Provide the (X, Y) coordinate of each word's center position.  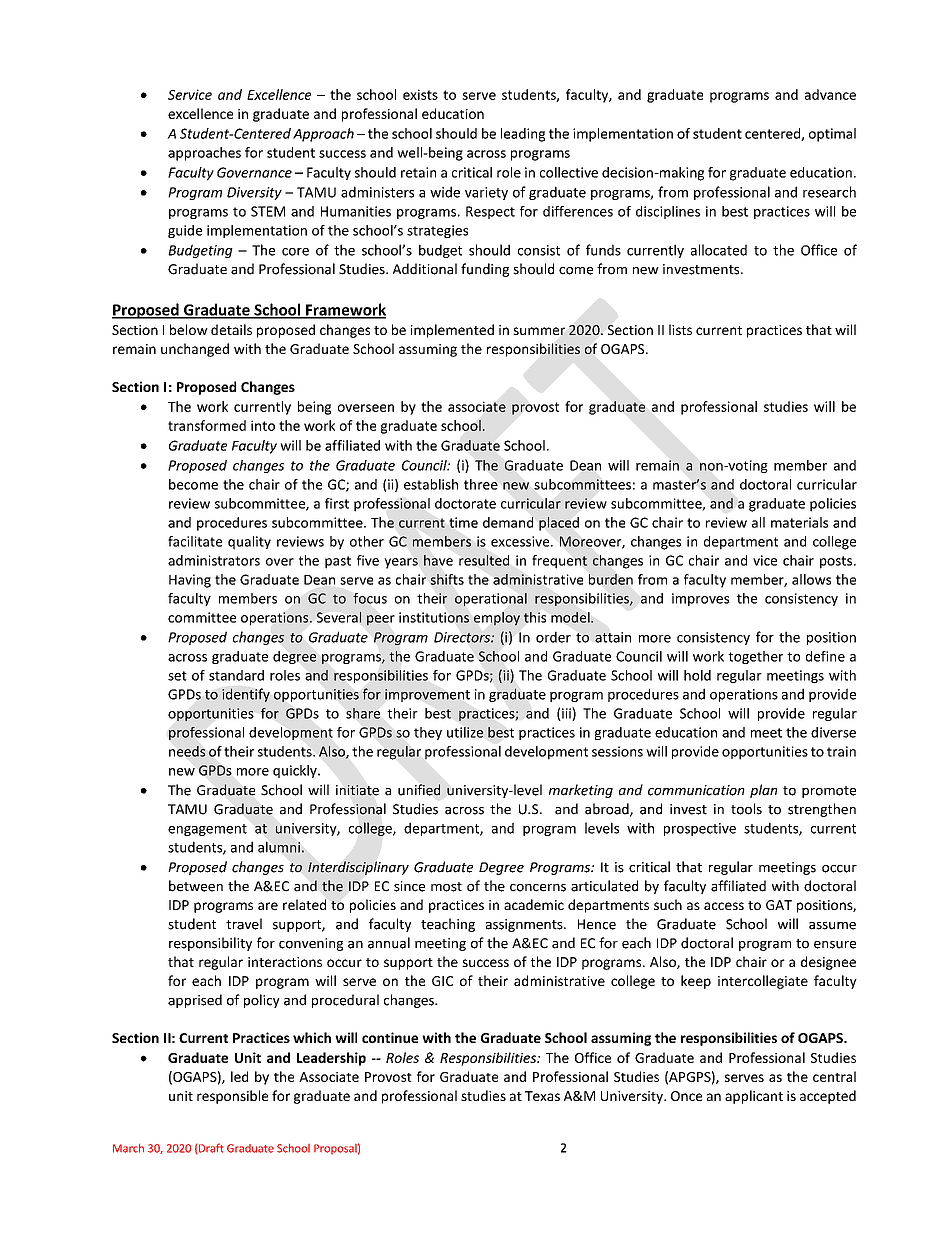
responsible (232, 1097)
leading (523, 135)
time (463, 522)
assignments (525, 925)
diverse (833, 732)
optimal (832, 135)
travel (244, 924)
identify (246, 695)
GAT (779, 905)
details (231, 329)
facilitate (195, 541)
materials (799, 522)
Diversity (254, 193)
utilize (465, 732)
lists (680, 329)
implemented (452, 331)
